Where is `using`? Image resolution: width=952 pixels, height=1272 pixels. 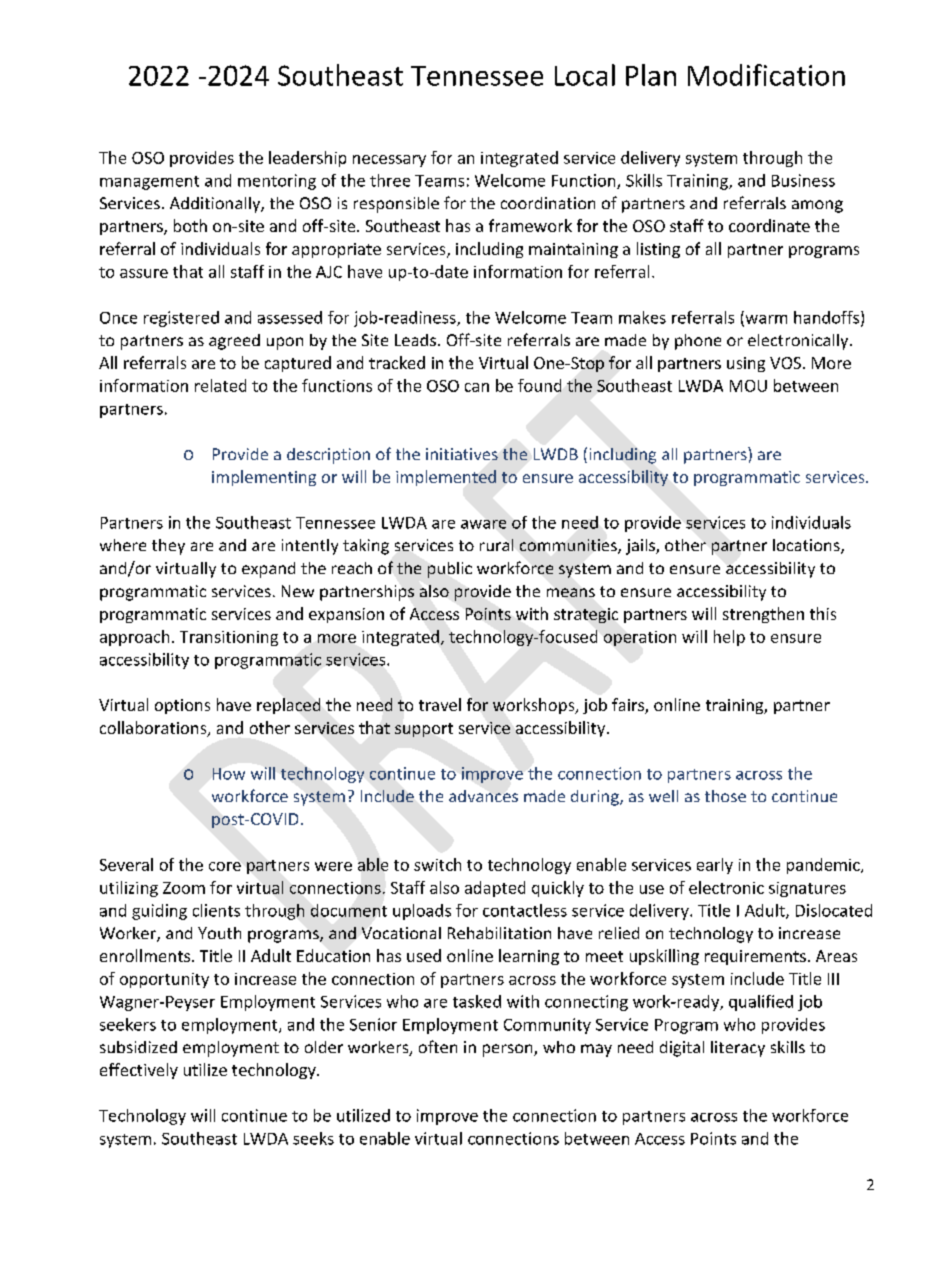
using is located at coordinates (746, 364).
